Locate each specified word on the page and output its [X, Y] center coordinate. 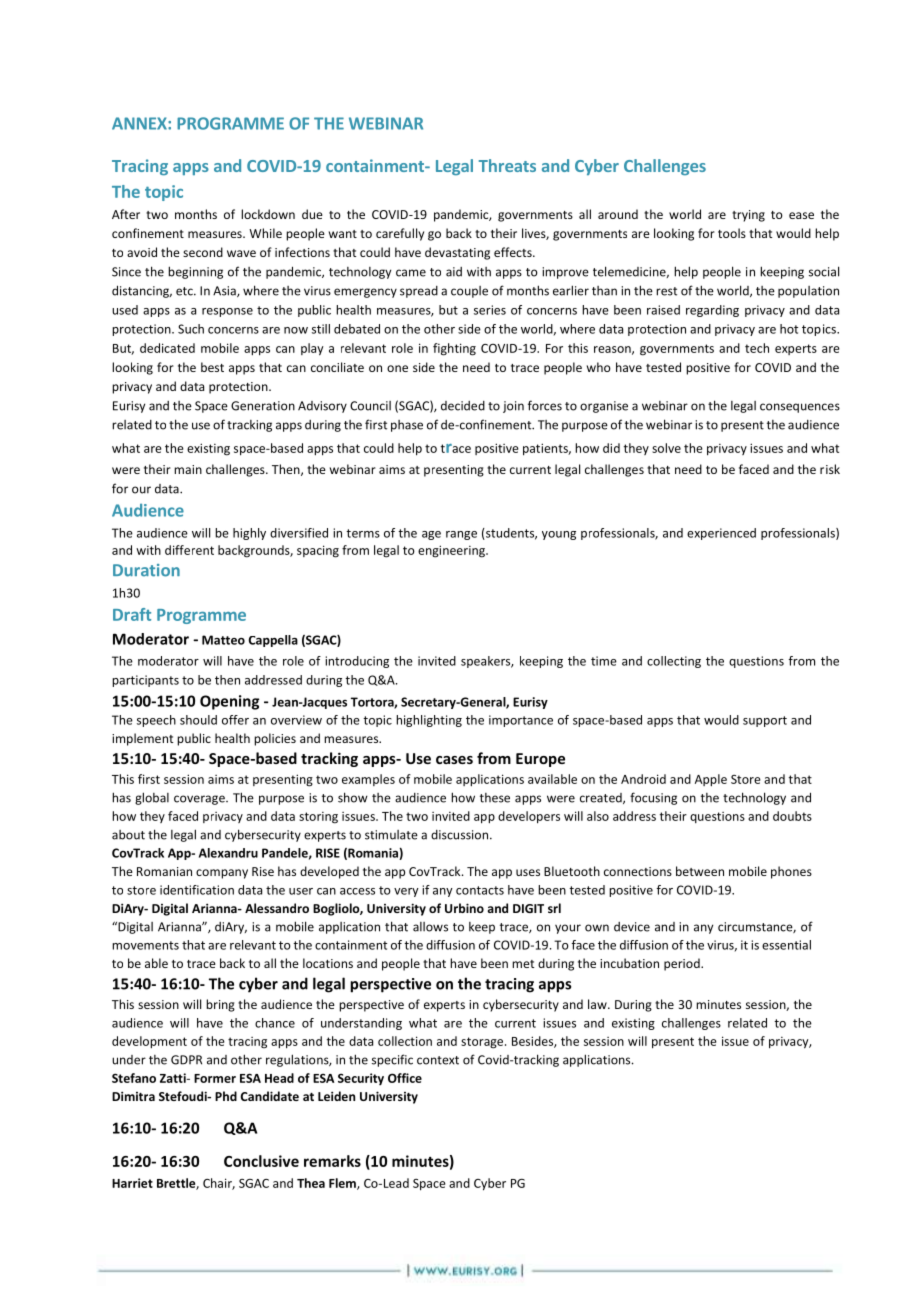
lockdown [268, 214]
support [765, 721]
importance [521, 721]
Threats [507, 165]
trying [748, 216]
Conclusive [261, 1161]
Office [405, 1078]
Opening [229, 702]
